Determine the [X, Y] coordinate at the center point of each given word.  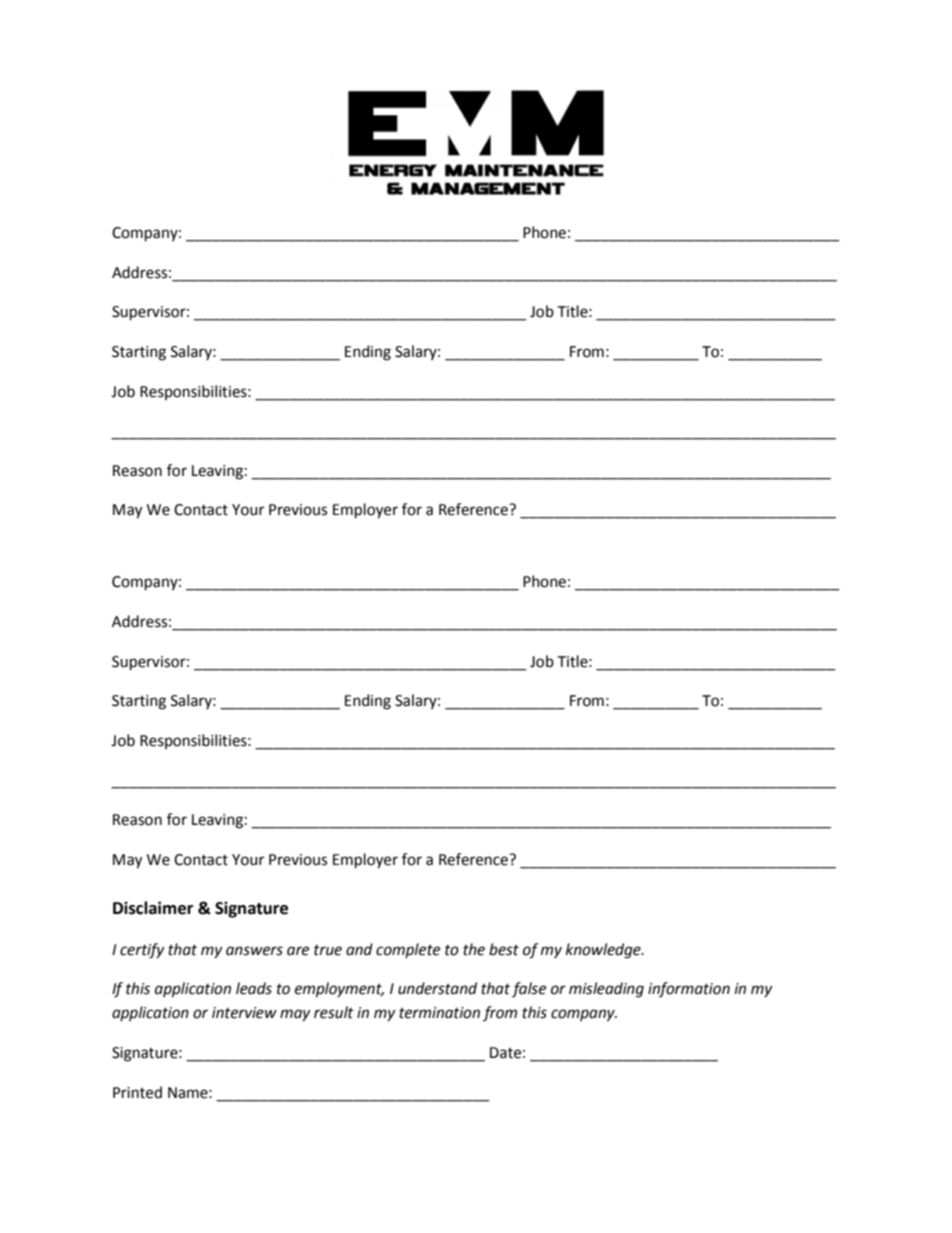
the [474, 949]
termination [439, 1013]
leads [254, 988]
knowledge [604, 951]
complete [408, 950]
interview [244, 1013]
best [504, 949]
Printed [137, 1092]
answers [254, 951]
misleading [606, 990]
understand [437, 988]
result [334, 1012]
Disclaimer [153, 908]
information [689, 989]
